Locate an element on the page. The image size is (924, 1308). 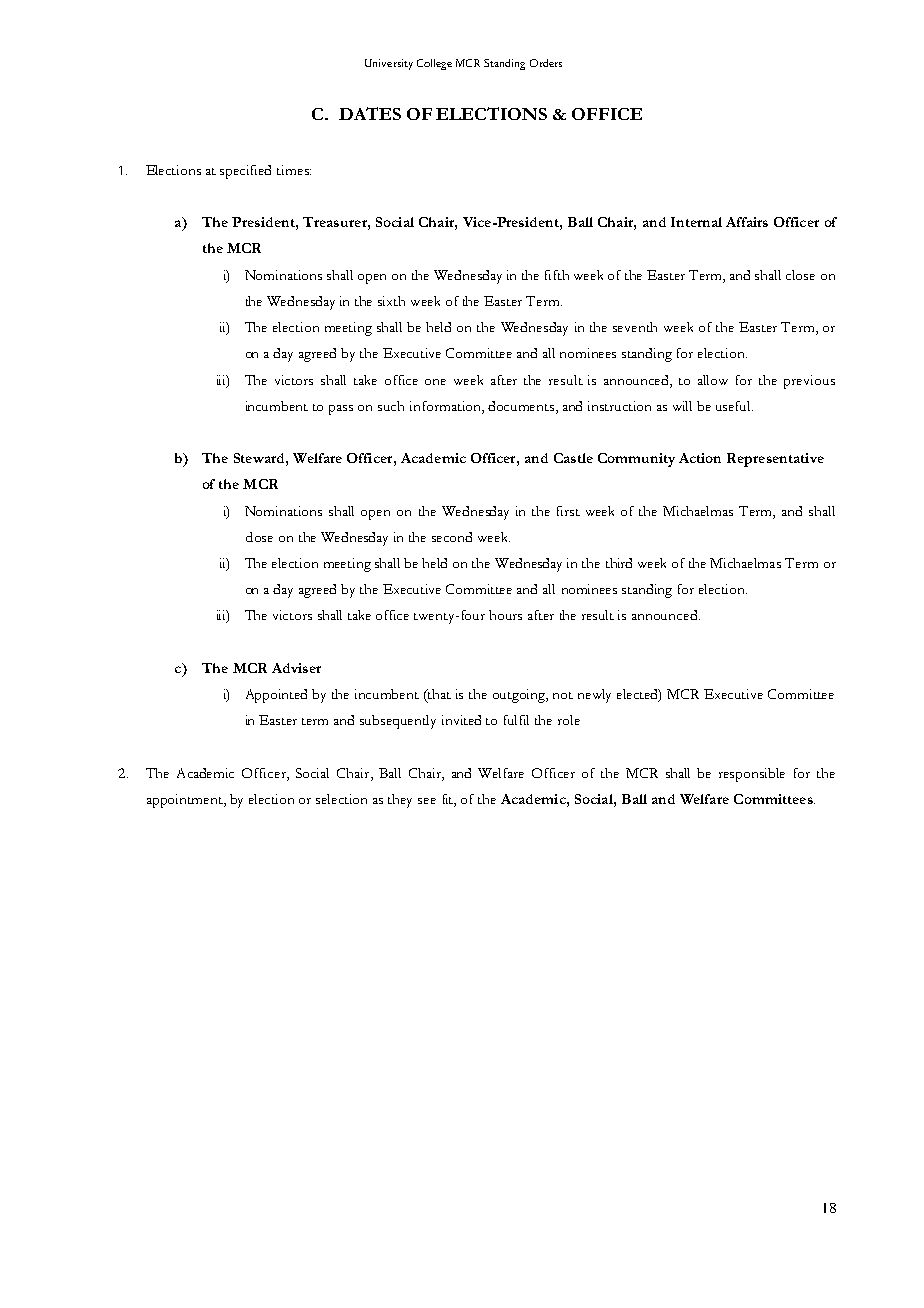
Affairs is located at coordinates (747, 222).
